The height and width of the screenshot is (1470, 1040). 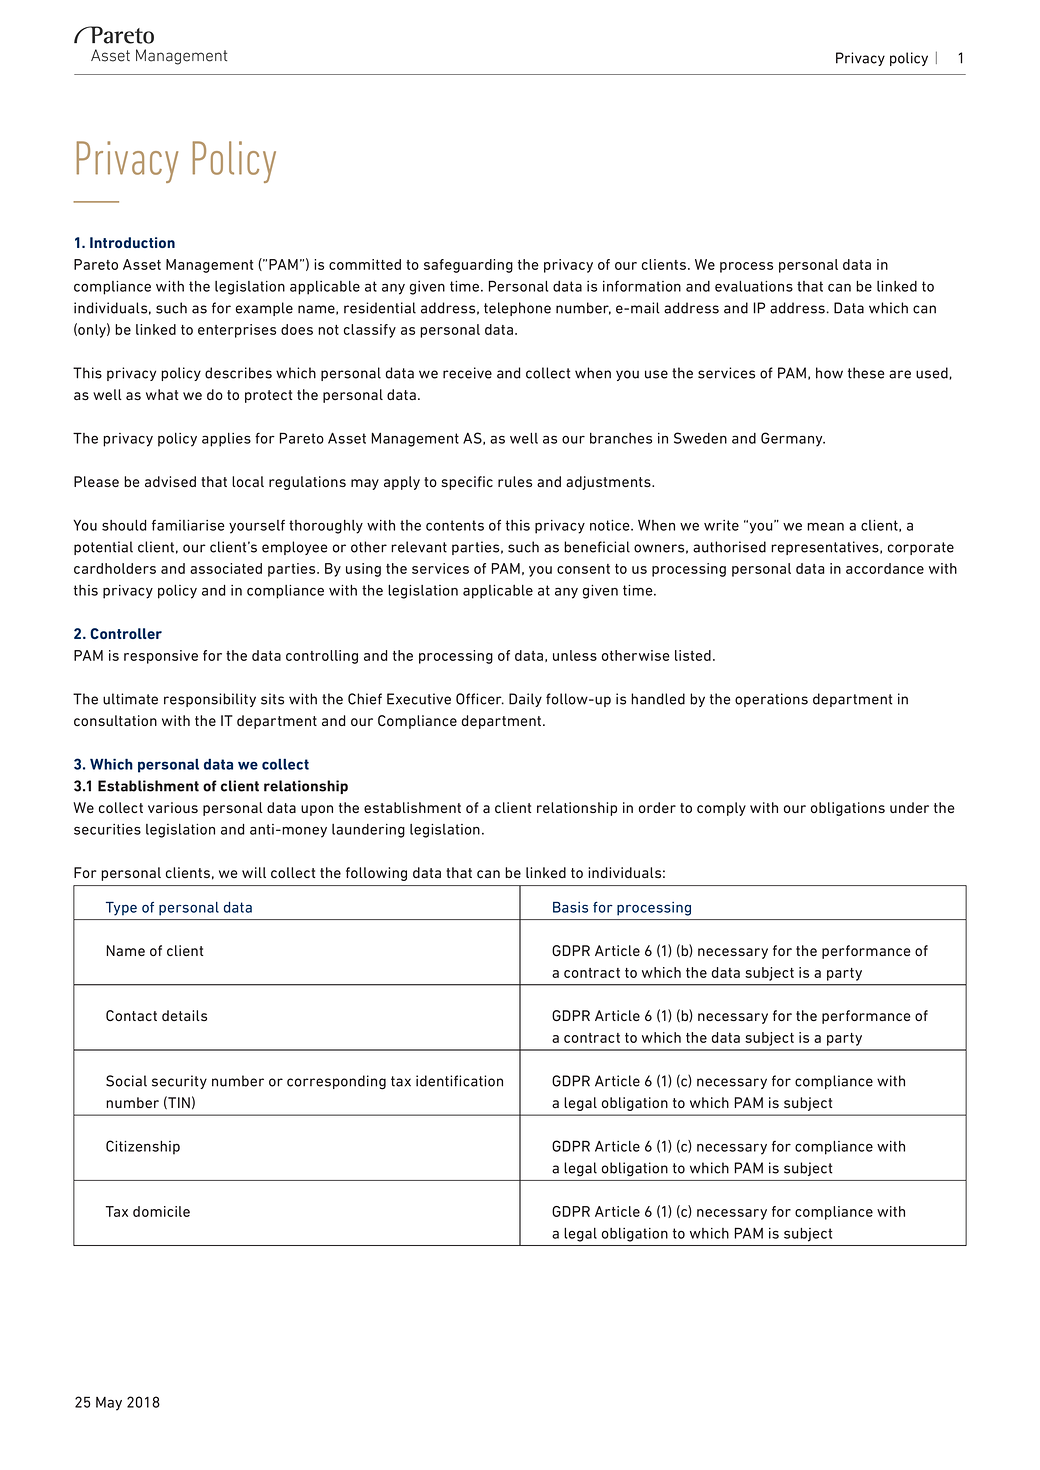 What do you see at coordinates (184, 1015) in the screenshot?
I see `details` at bounding box center [184, 1015].
